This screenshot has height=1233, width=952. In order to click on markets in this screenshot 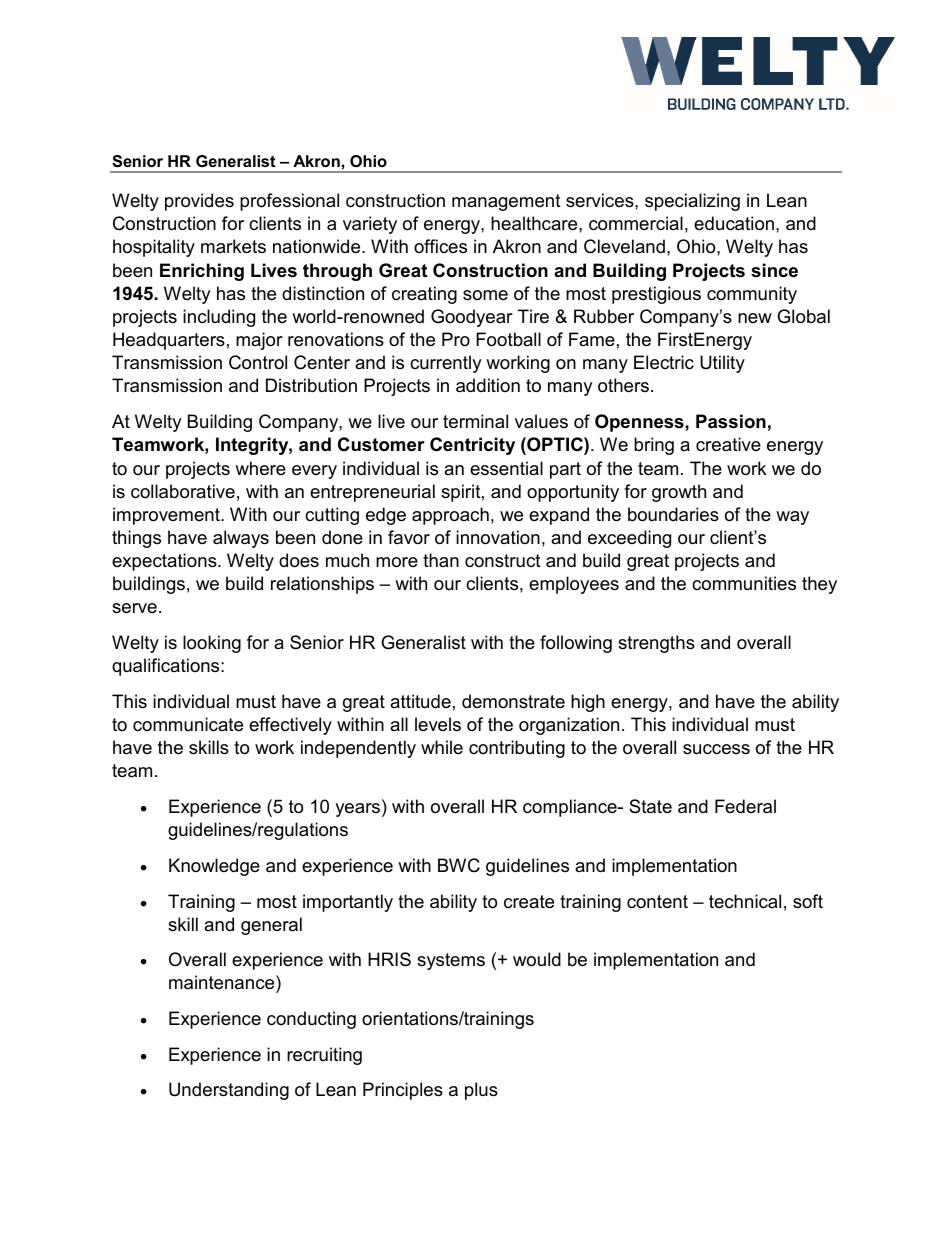, I will do `click(233, 246)`.
